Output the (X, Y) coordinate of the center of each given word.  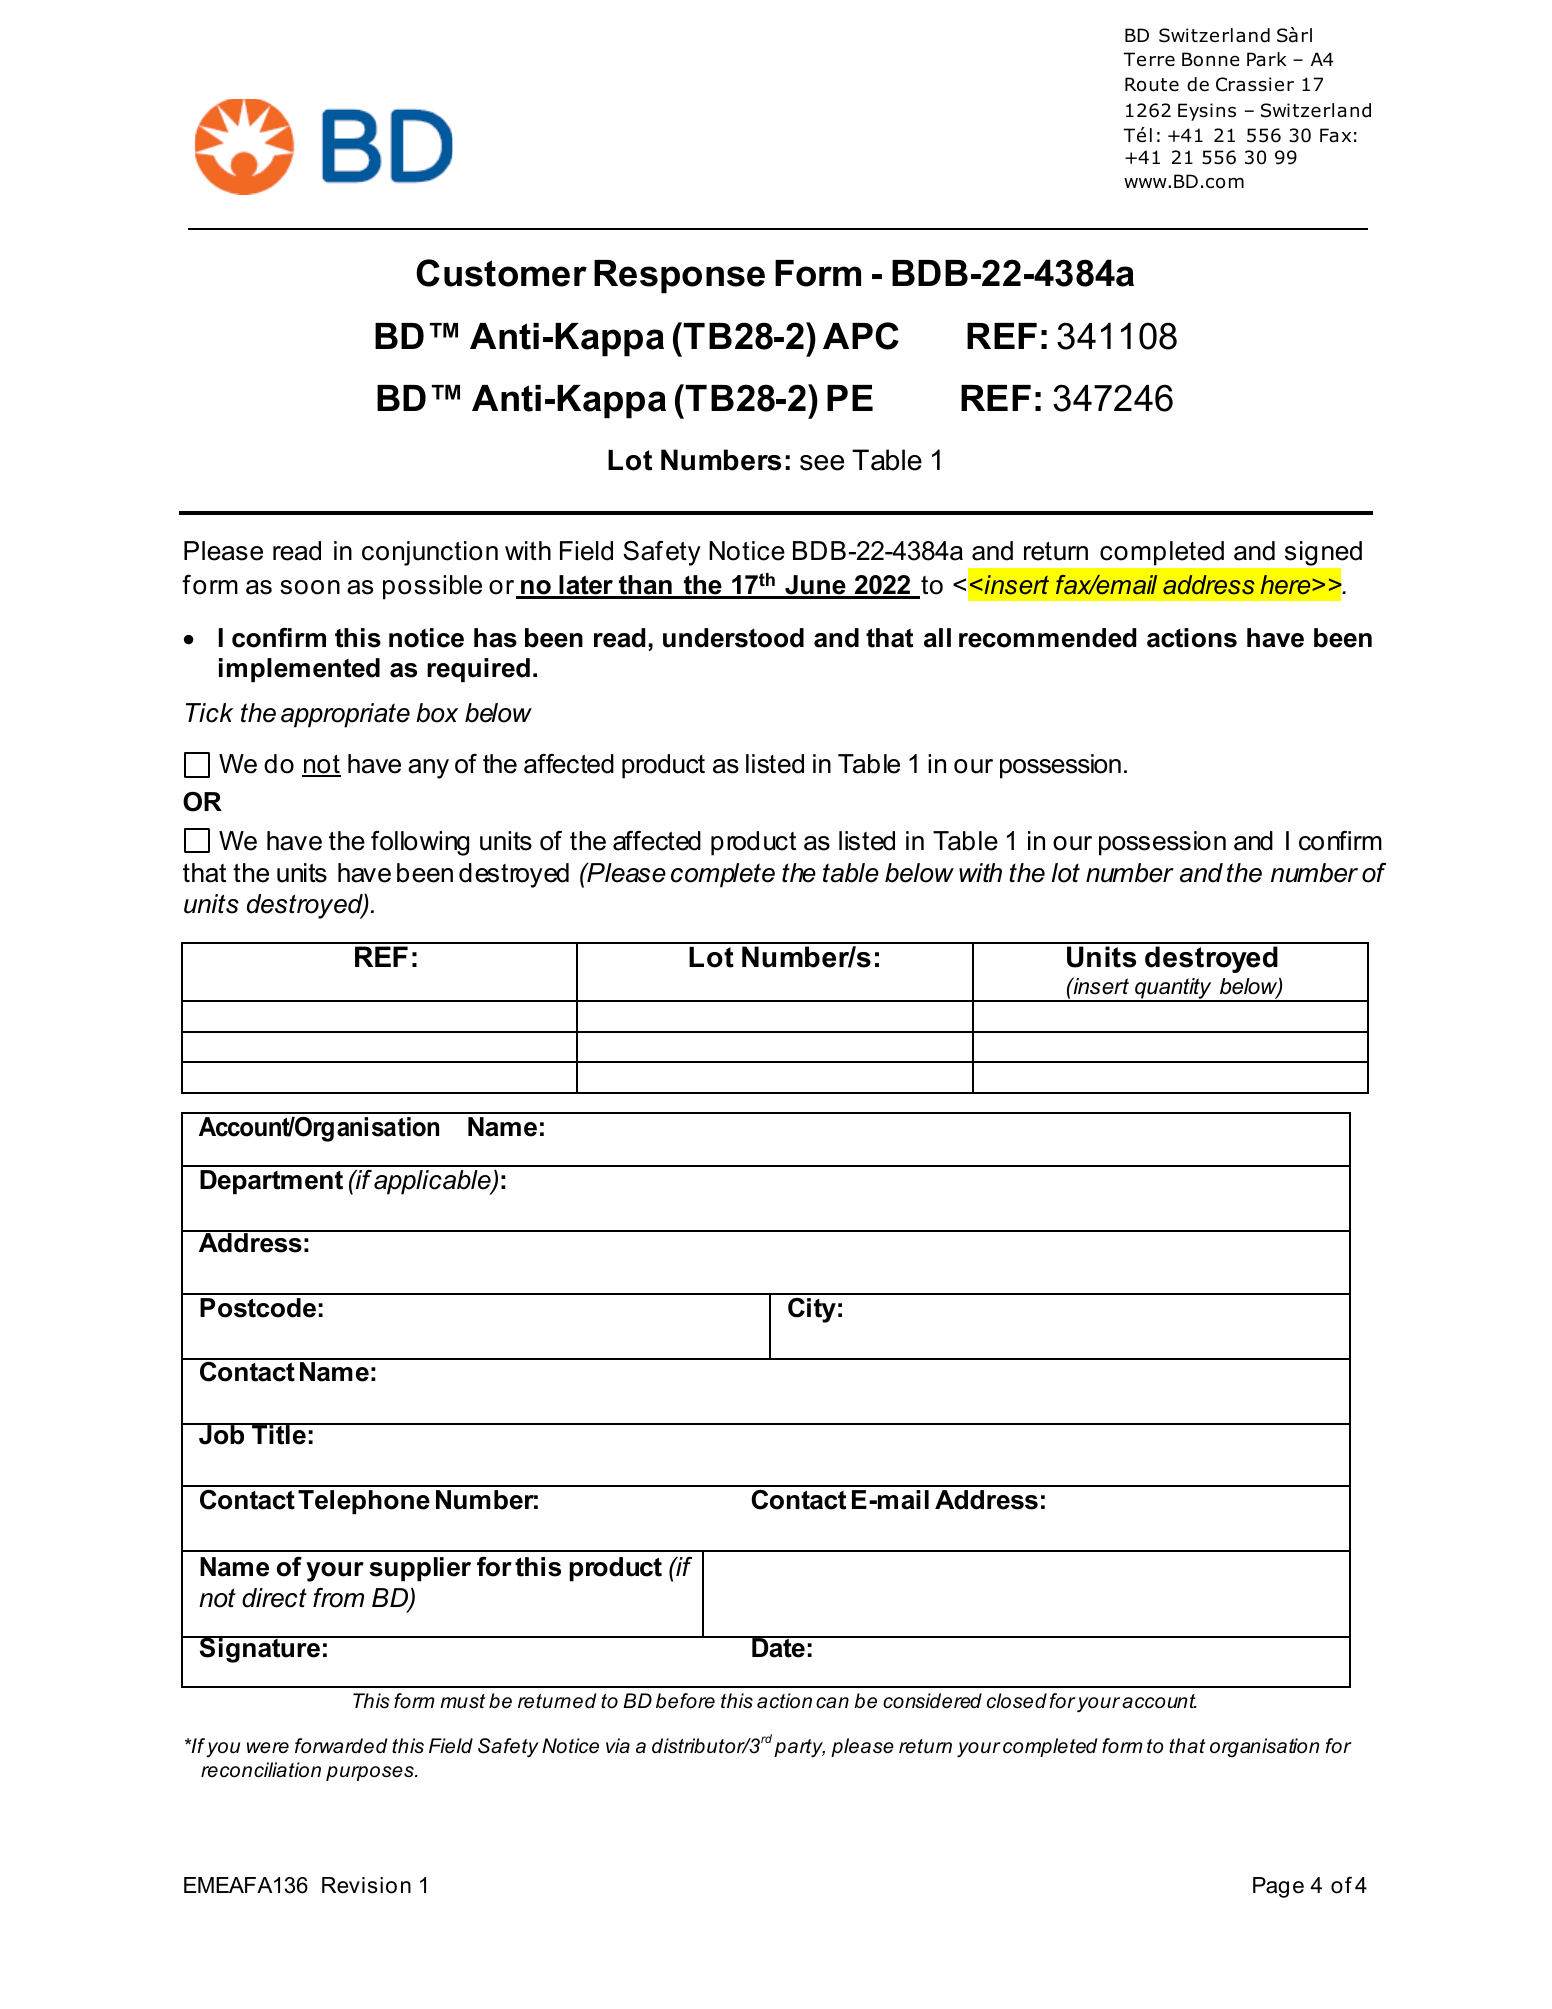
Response (679, 277)
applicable (433, 1182)
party (799, 1748)
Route (1152, 84)
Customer (501, 273)
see (822, 463)
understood (733, 638)
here (1287, 585)
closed (1017, 1701)
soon (310, 587)
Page (1278, 1887)
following (420, 843)
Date (778, 1647)
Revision (366, 1885)
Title (279, 1434)
